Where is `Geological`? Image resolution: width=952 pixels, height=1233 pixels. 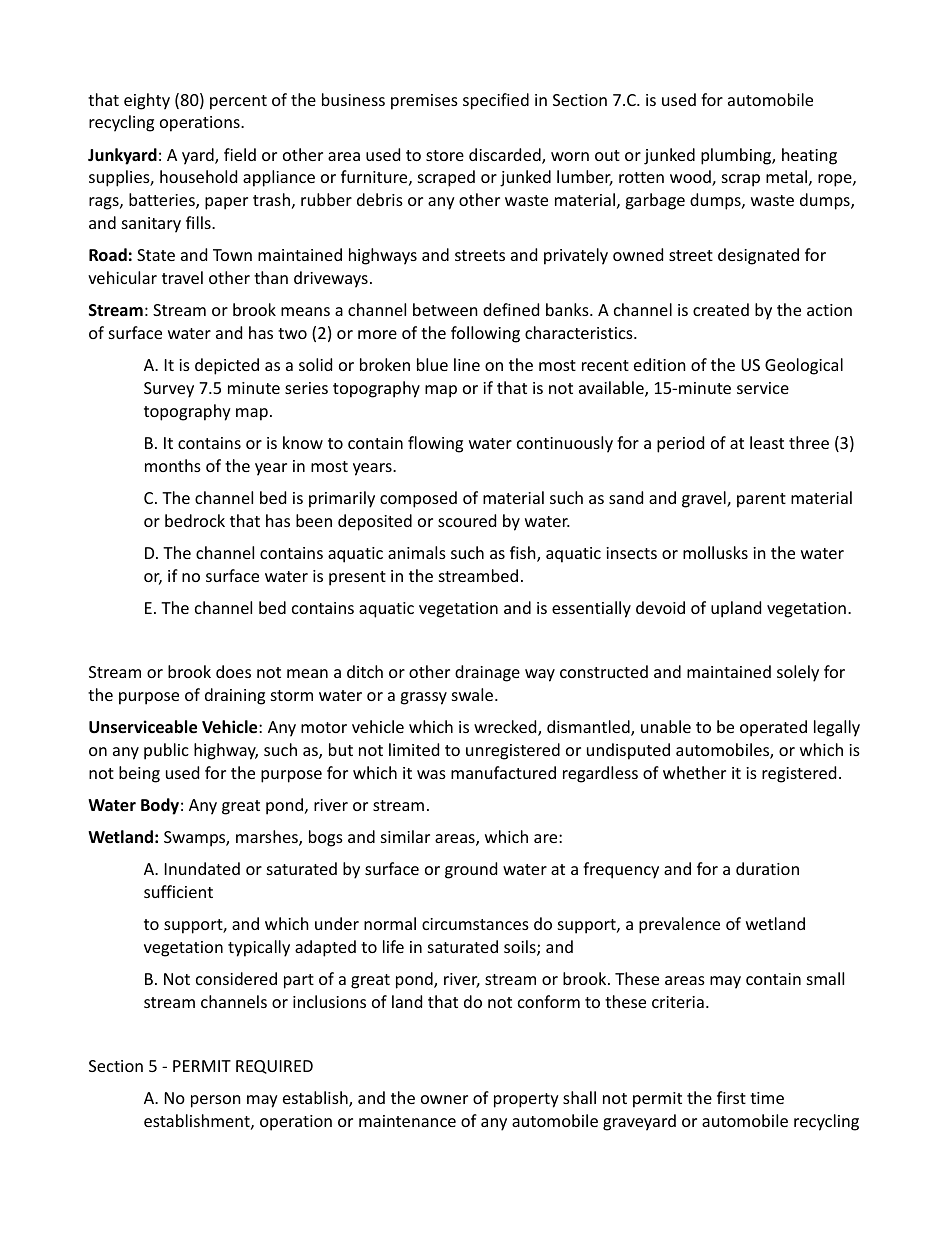
Geological is located at coordinates (804, 366).
